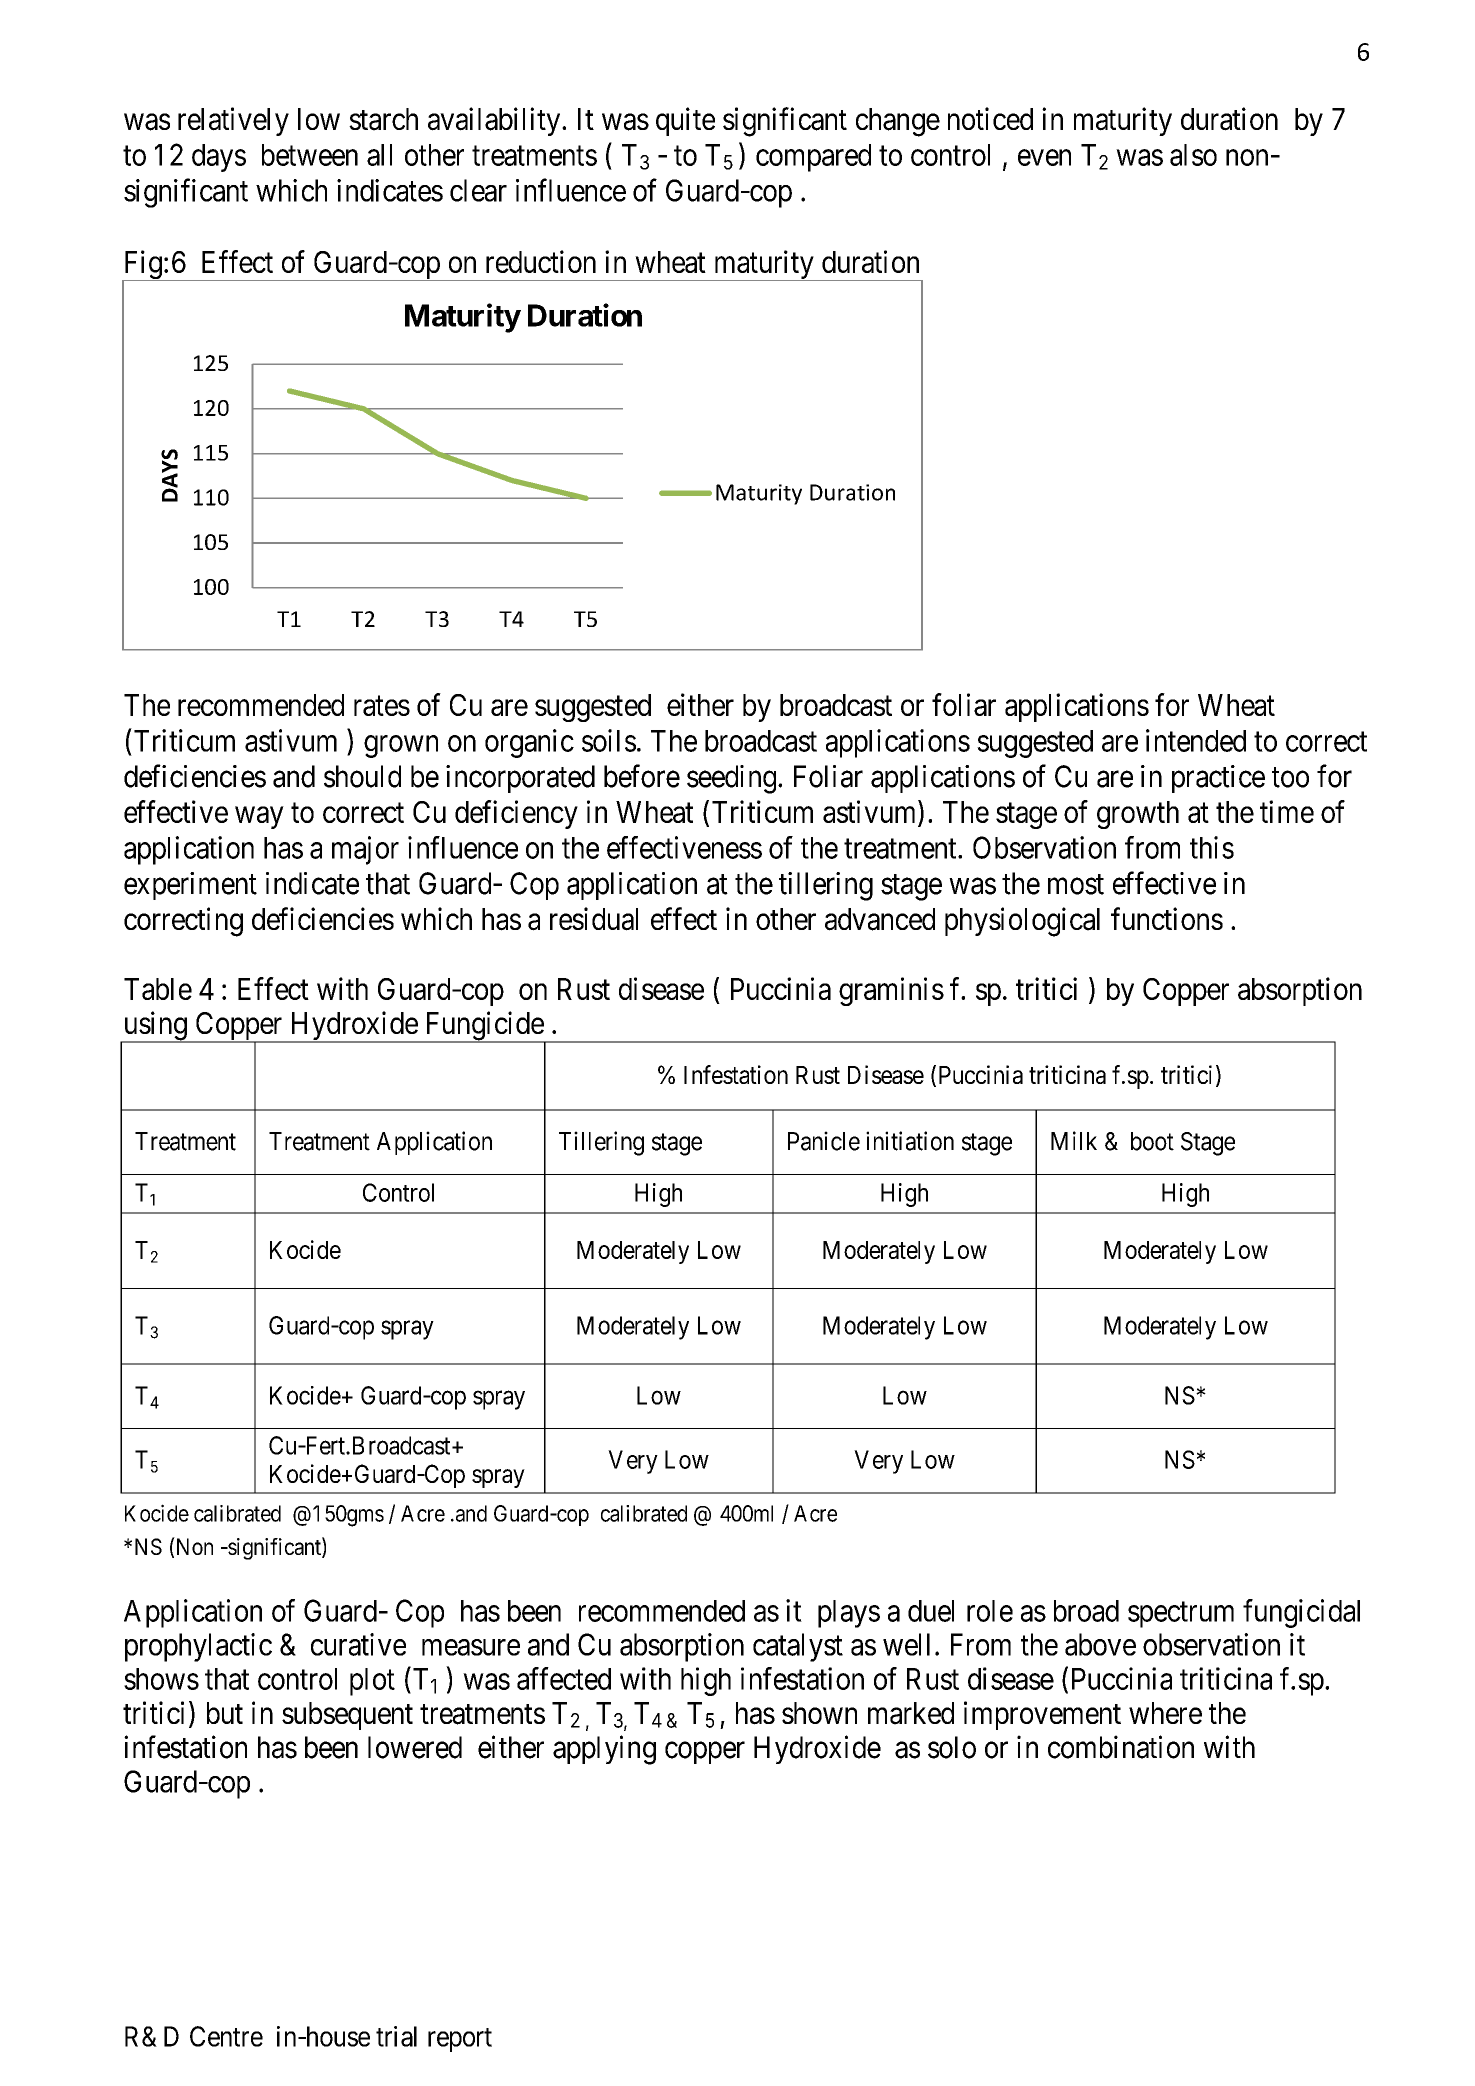 Image resolution: width=1475 pixels, height=2086 pixels. What do you see at coordinates (460, 2040) in the screenshot?
I see `report` at bounding box center [460, 2040].
